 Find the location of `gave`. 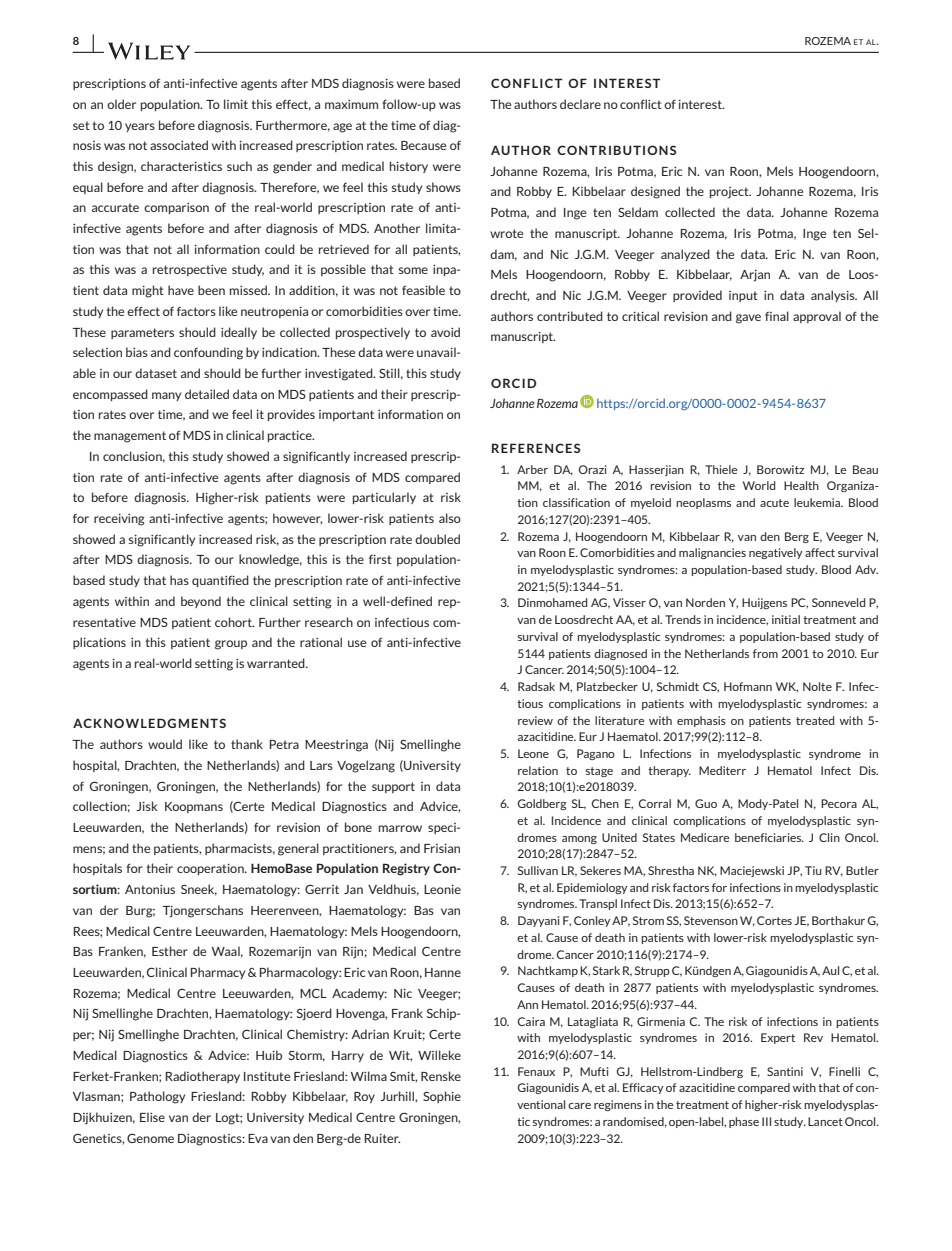

gave is located at coordinates (748, 319).
